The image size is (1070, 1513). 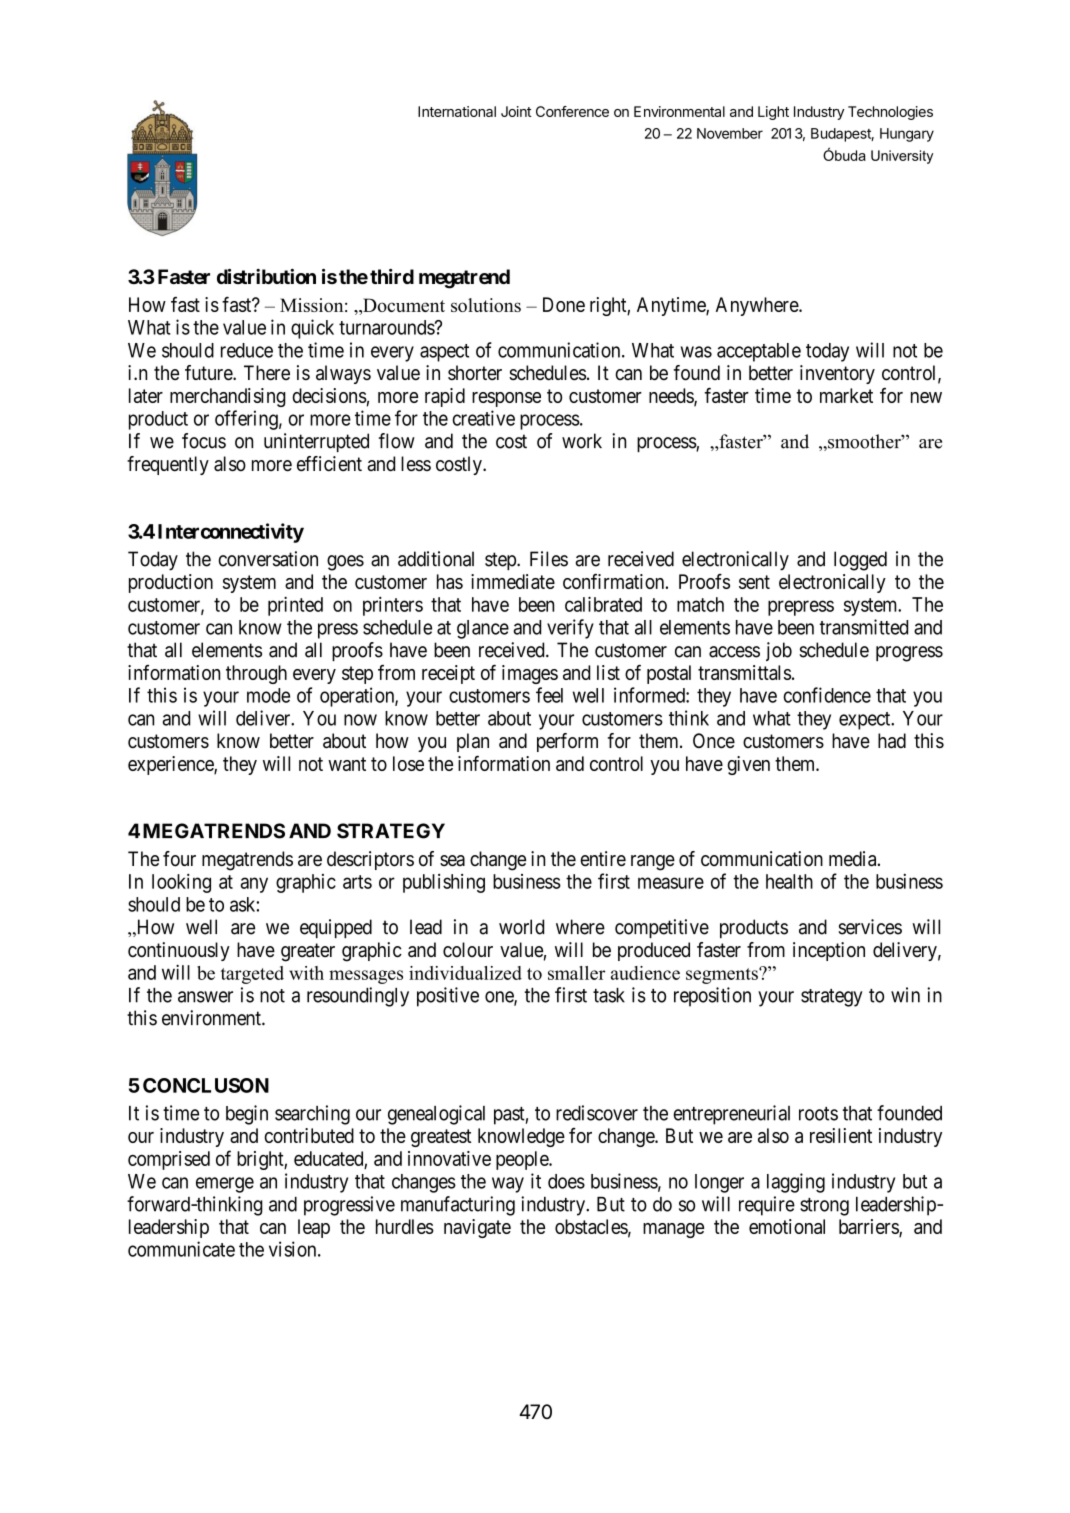 What do you see at coordinates (506, 399) in the screenshot?
I see `response` at bounding box center [506, 399].
